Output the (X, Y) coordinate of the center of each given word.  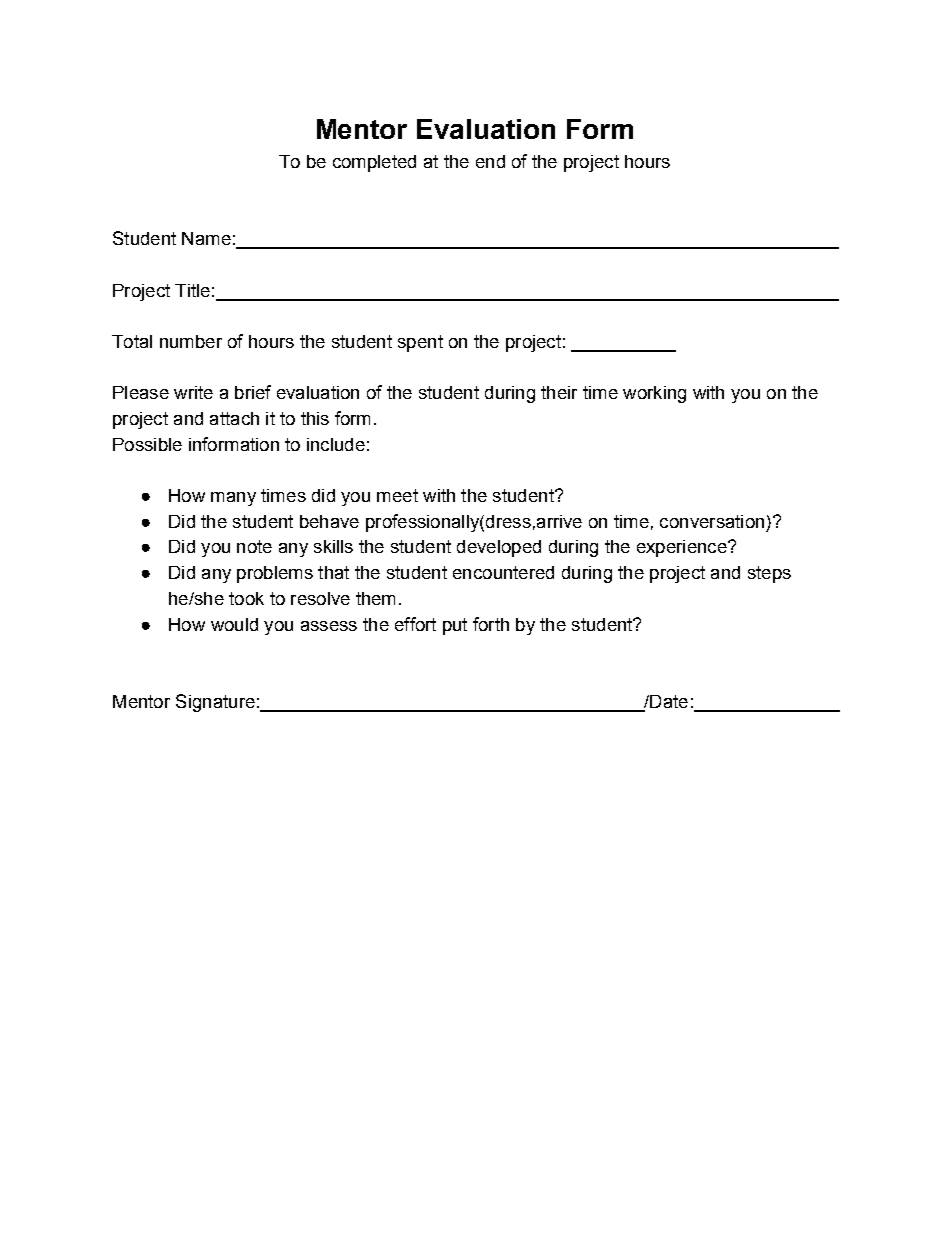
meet (397, 495)
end (490, 161)
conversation (712, 521)
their (559, 392)
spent (420, 343)
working (654, 394)
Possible (147, 444)
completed (374, 163)
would (234, 624)
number (191, 341)
